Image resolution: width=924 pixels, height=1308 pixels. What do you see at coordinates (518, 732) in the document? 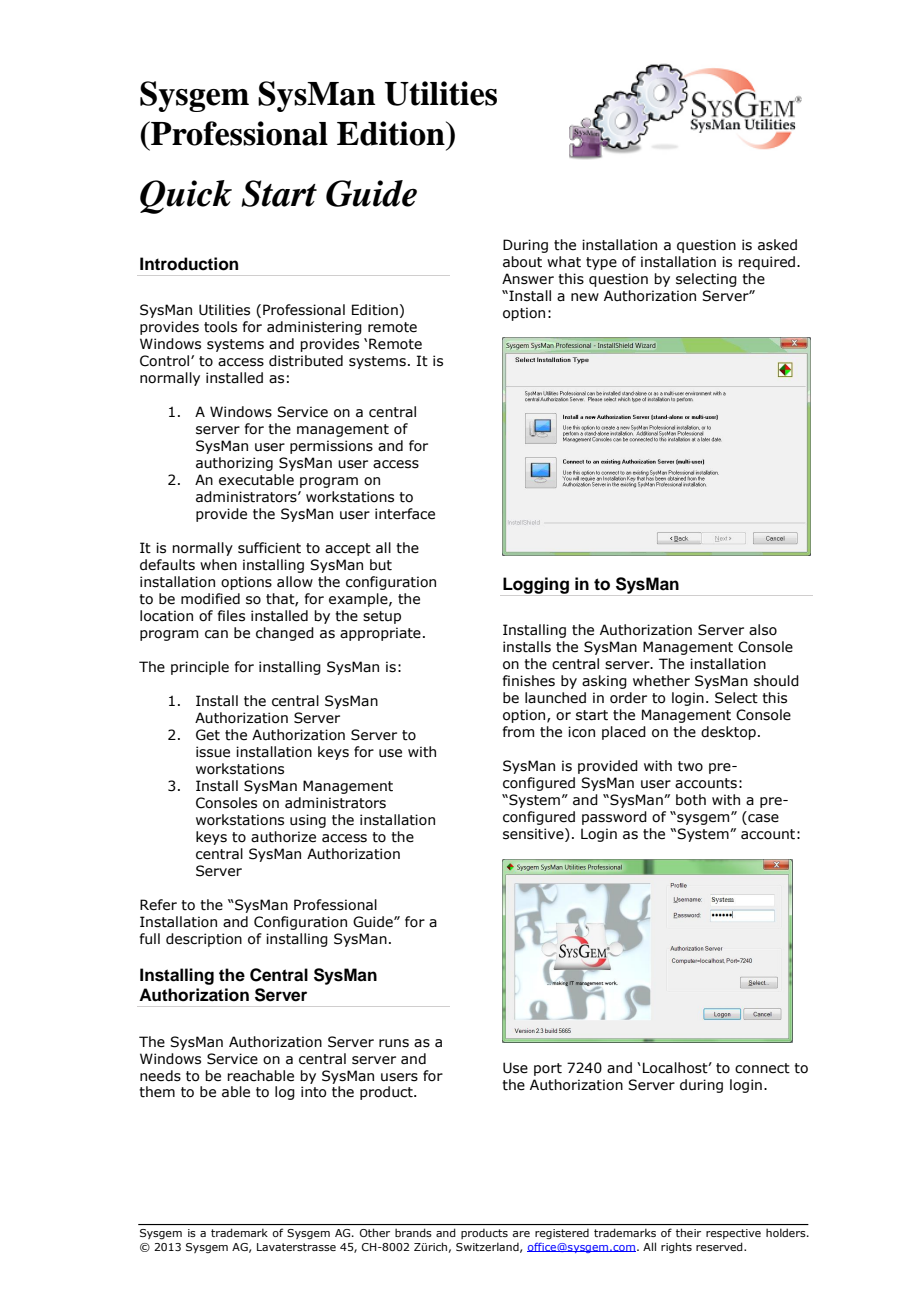
I see `from` at bounding box center [518, 732].
